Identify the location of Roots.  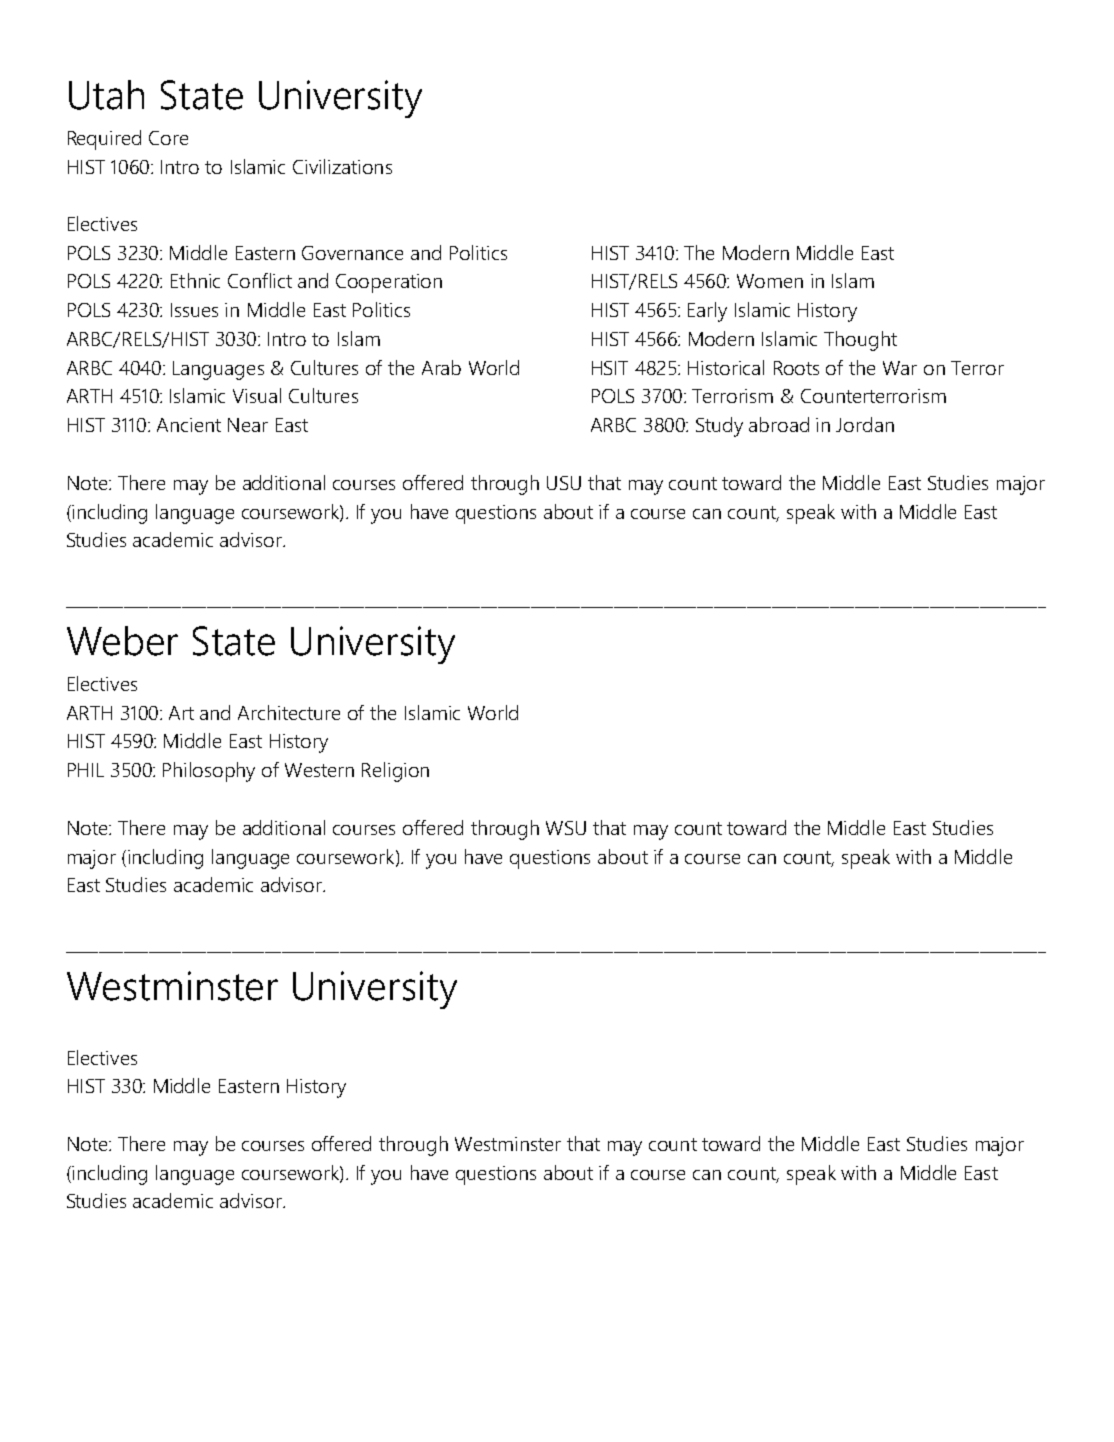
(796, 368).
